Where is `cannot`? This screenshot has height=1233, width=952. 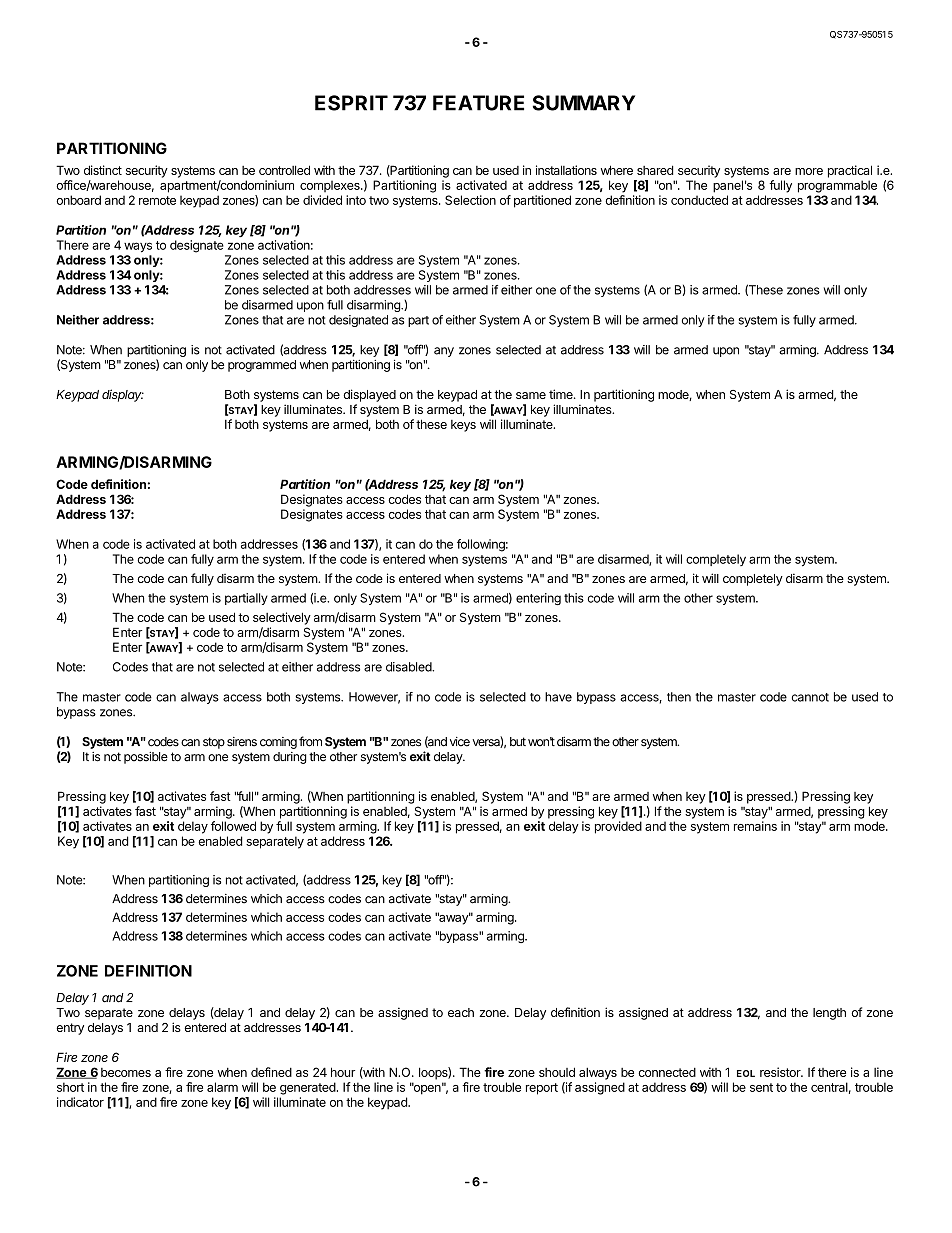 cannot is located at coordinates (810, 697).
